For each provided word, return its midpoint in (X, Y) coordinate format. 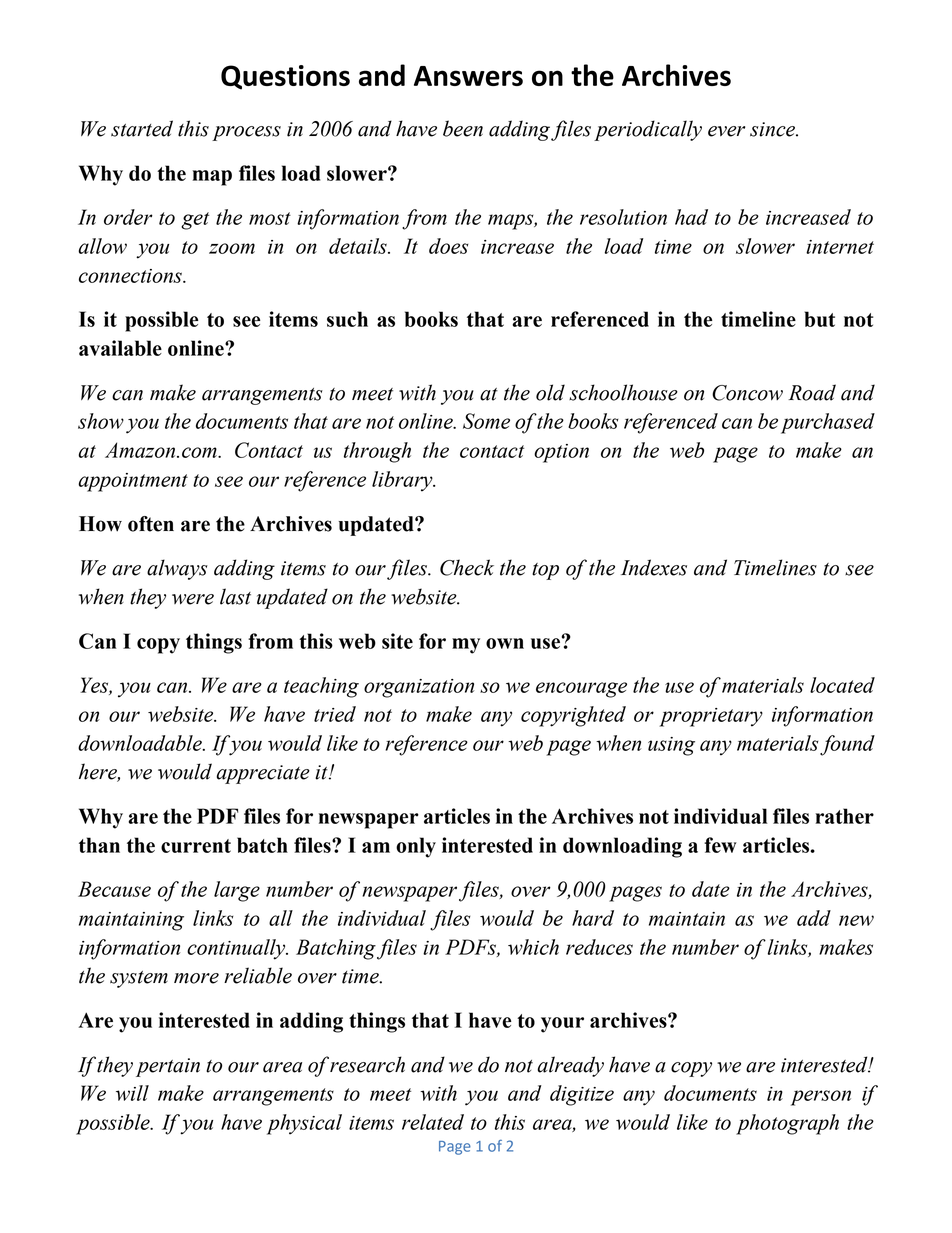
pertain (168, 1067)
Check (467, 567)
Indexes (654, 567)
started (142, 128)
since (773, 129)
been (463, 128)
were (193, 599)
